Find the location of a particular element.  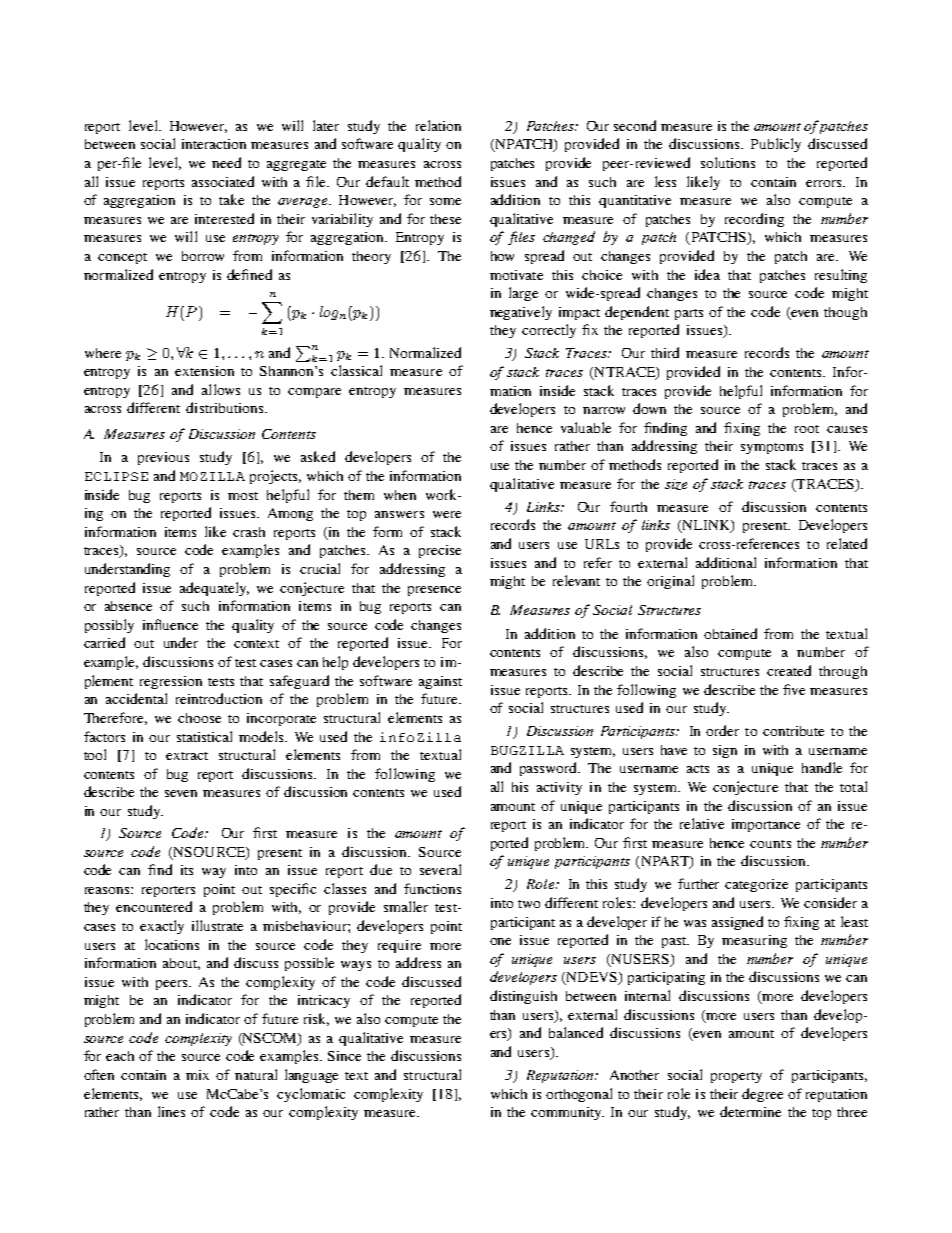

handle is located at coordinates (822, 767).
